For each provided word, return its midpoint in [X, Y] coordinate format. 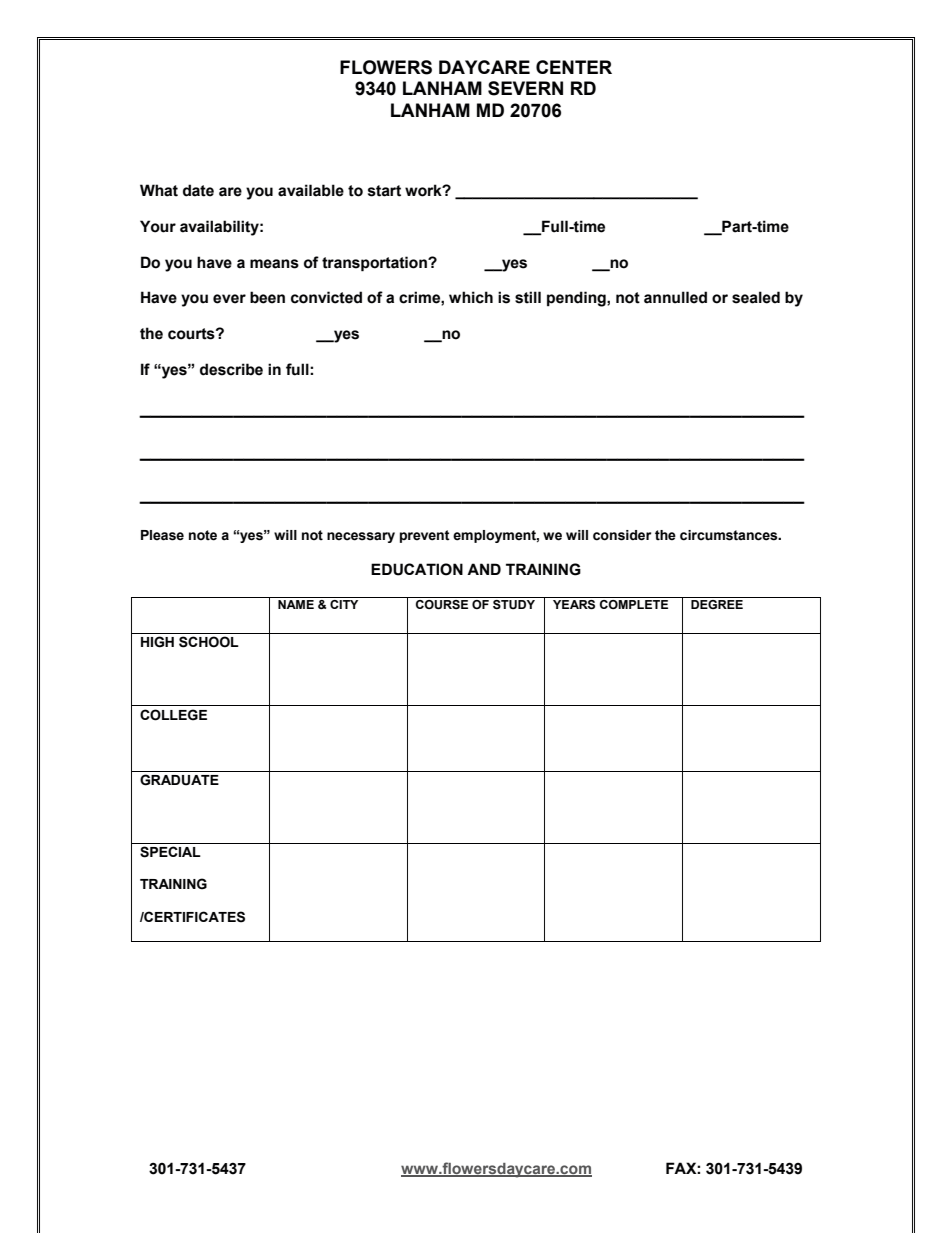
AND [484, 569]
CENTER [574, 67]
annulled [675, 297]
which [471, 297]
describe [231, 369]
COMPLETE [634, 604]
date [198, 190]
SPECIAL [170, 852]
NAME [296, 604]
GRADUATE [179, 780]
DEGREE [717, 604]
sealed [756, 297]
